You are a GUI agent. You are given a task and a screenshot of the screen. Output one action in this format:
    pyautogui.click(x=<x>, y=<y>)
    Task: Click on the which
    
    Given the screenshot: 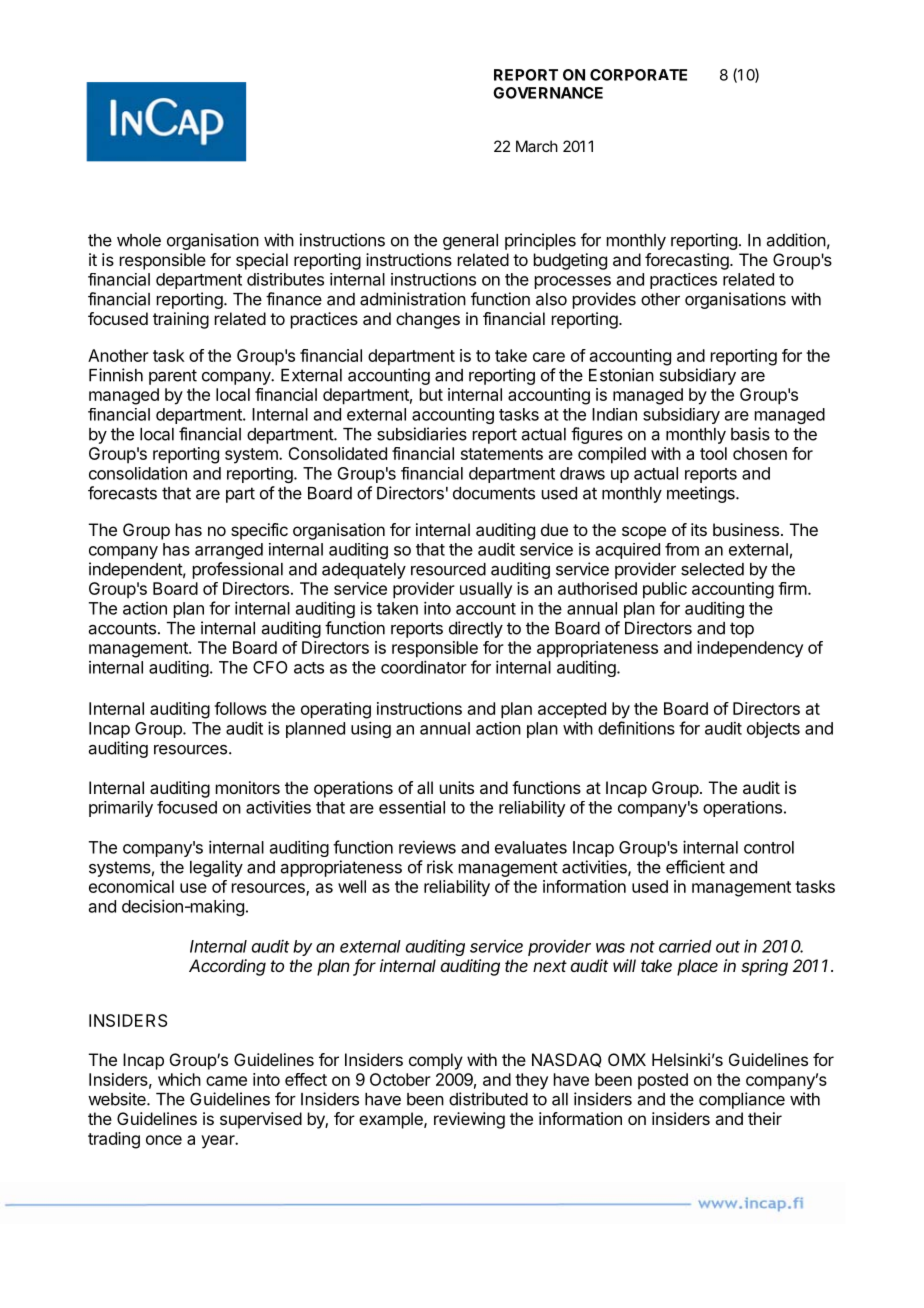 What is the action you would take?
    pyautogui.click(x=179, y=1079)
